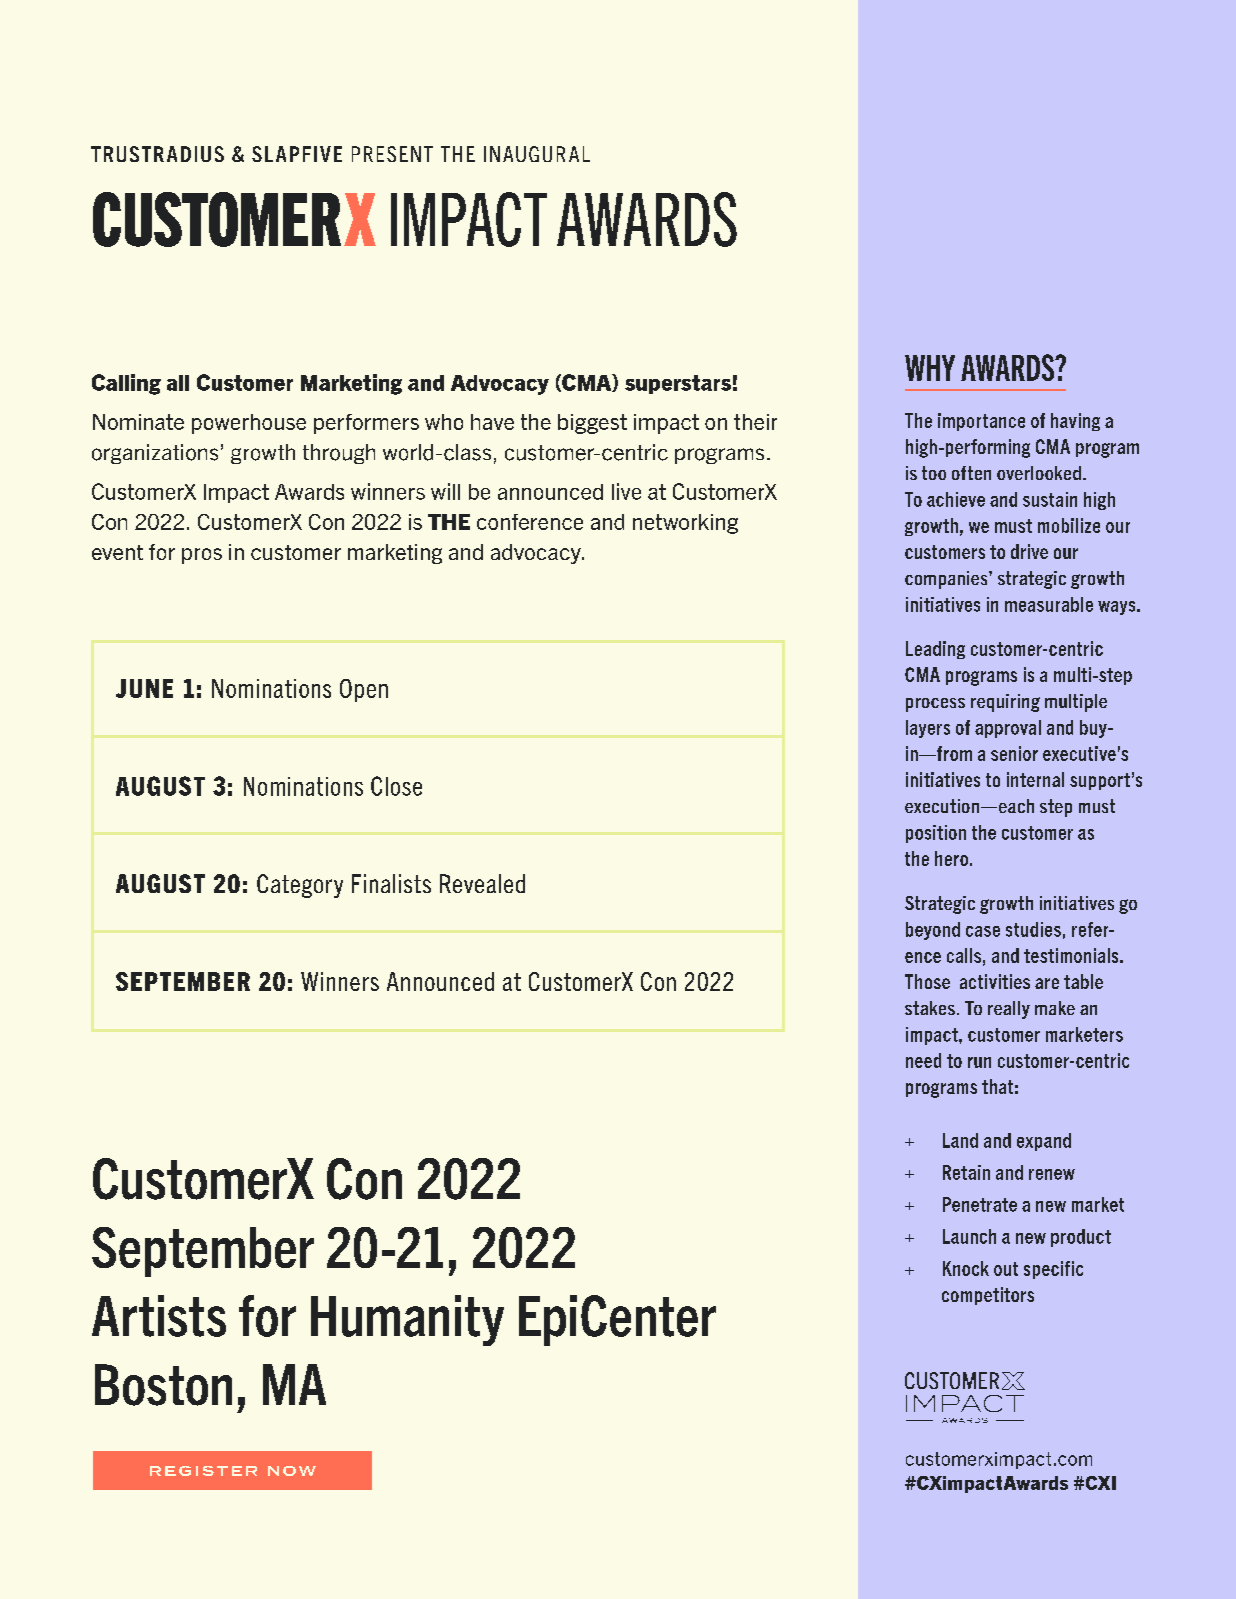 This page has height=1599, width=1236. I want to click on Artists, so click(159, 1316).
